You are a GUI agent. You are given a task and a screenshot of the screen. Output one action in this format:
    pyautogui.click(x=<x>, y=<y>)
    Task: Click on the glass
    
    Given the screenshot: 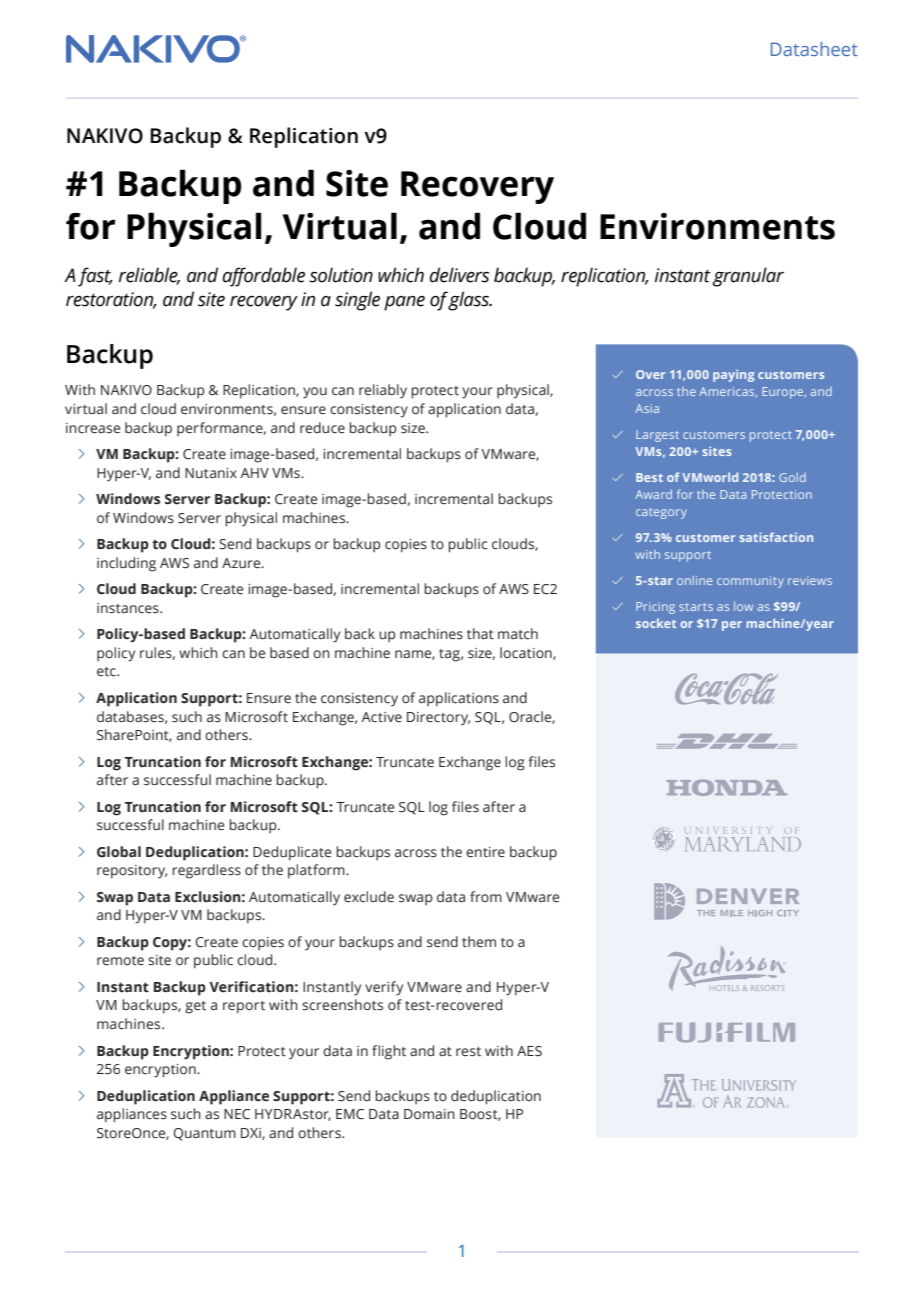 What is the action you would take?
    pyautogui.click(x=469, y=301)
